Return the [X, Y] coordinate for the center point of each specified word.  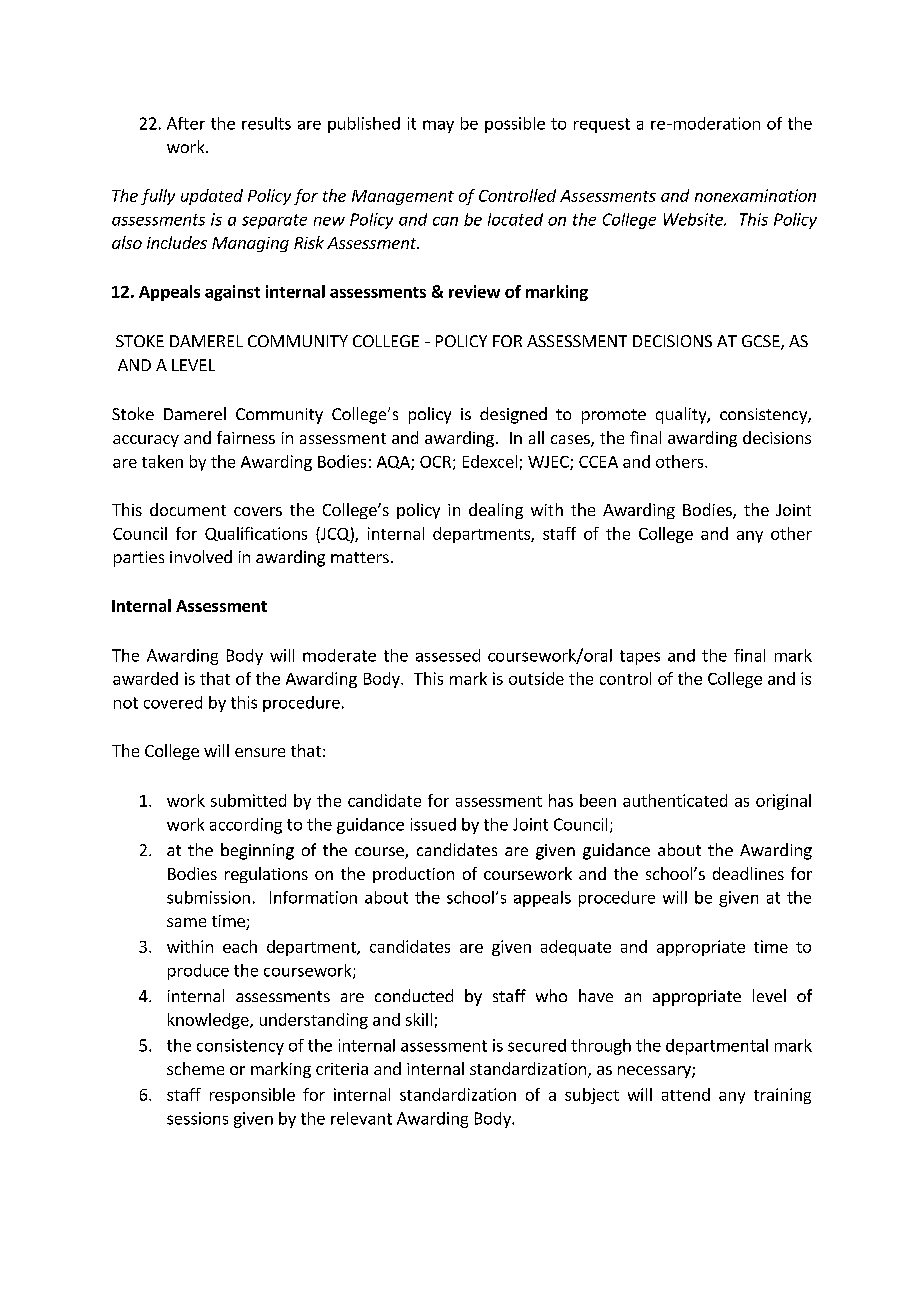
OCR [435, 462]
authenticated [675, 800]
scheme [195, 1068]
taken [162, 461]
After [186, 123]
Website [694, 219]
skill [419, 1019]
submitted [248, 800]
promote [614, 416]
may [438, 126]
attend [686, 1094]
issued [433, 824]
